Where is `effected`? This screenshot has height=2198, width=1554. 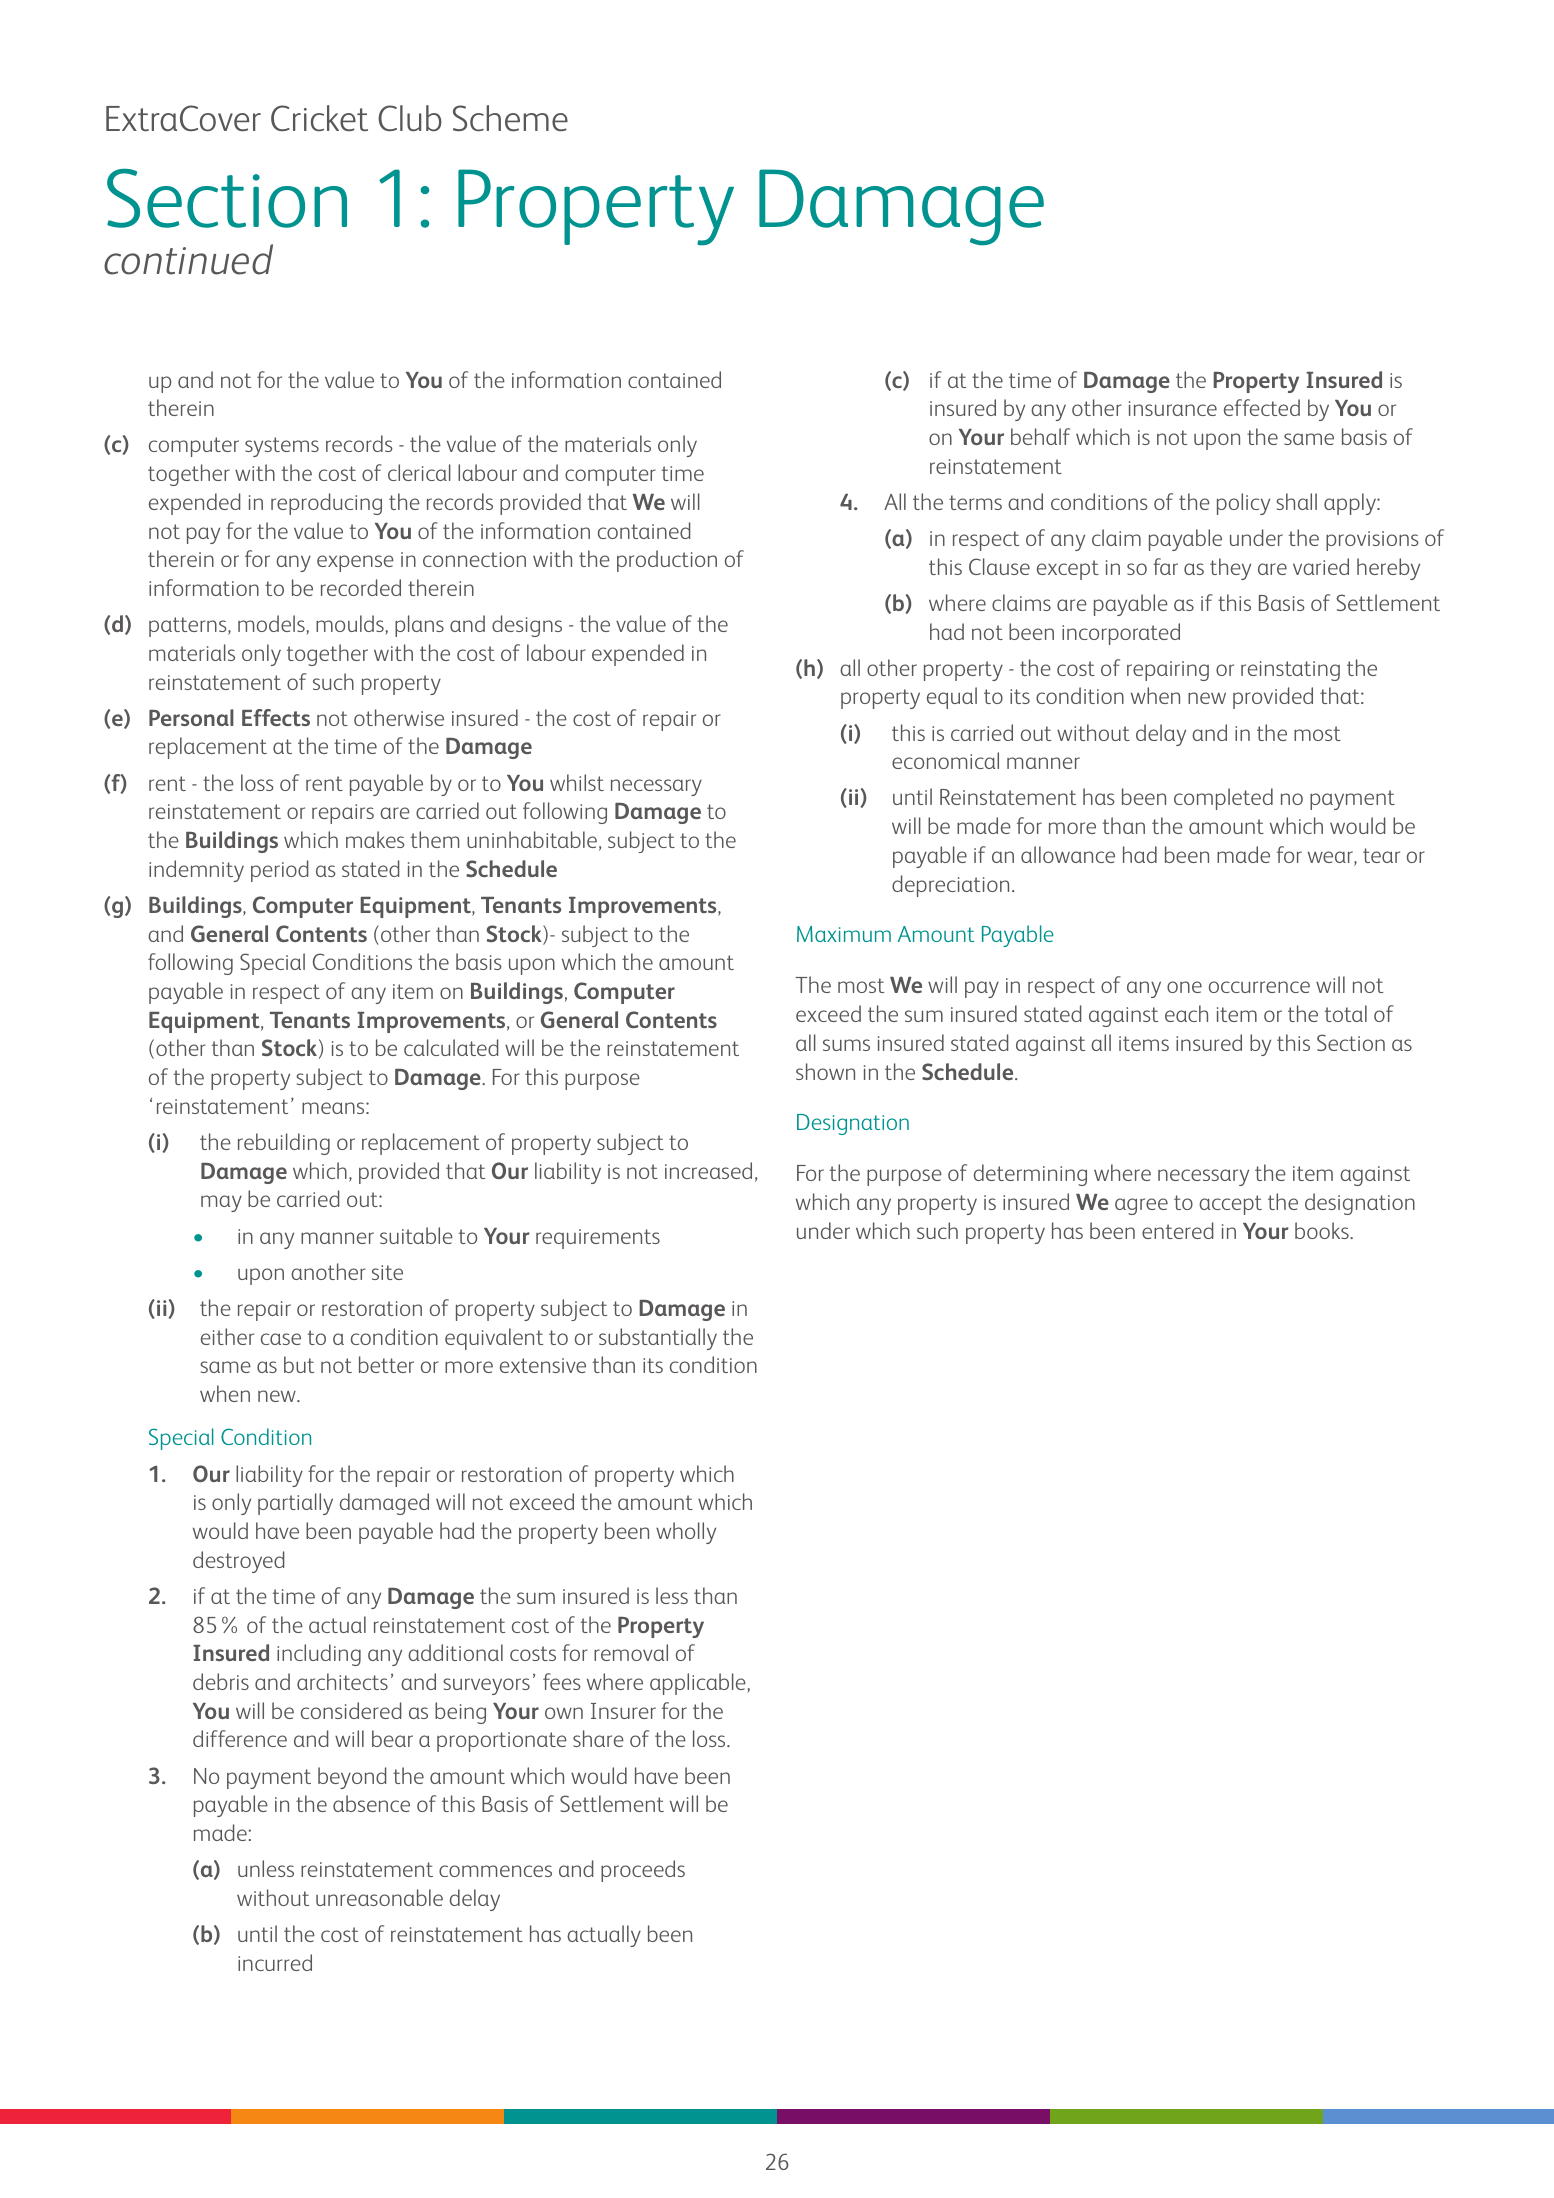 effected is located at coordinates (1262, 407).
